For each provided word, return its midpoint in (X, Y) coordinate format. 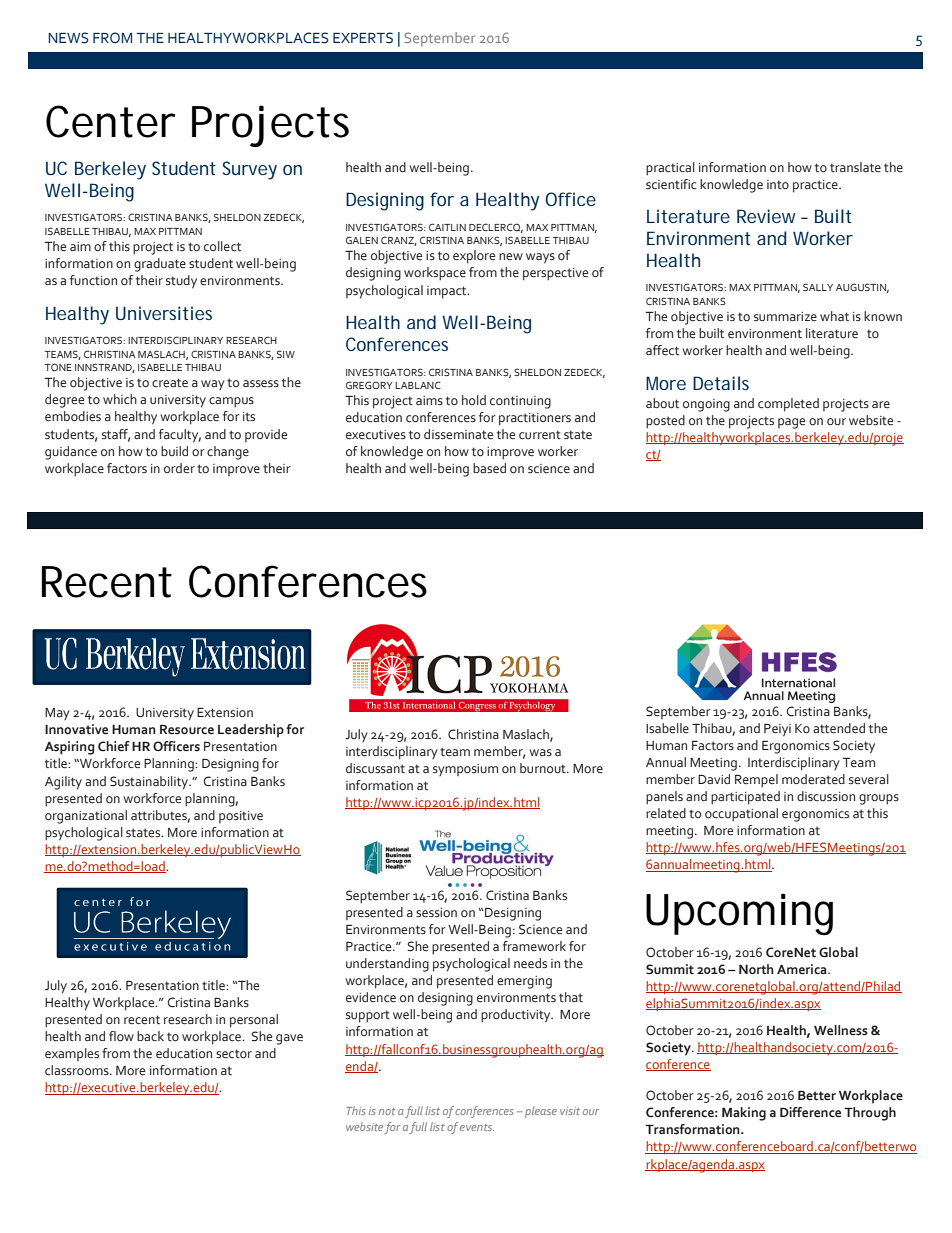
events (477, 1127)
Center (110, 121)
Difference (810, 1112)
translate (855, 167)
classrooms (78, 1070)
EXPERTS (363, 38)
